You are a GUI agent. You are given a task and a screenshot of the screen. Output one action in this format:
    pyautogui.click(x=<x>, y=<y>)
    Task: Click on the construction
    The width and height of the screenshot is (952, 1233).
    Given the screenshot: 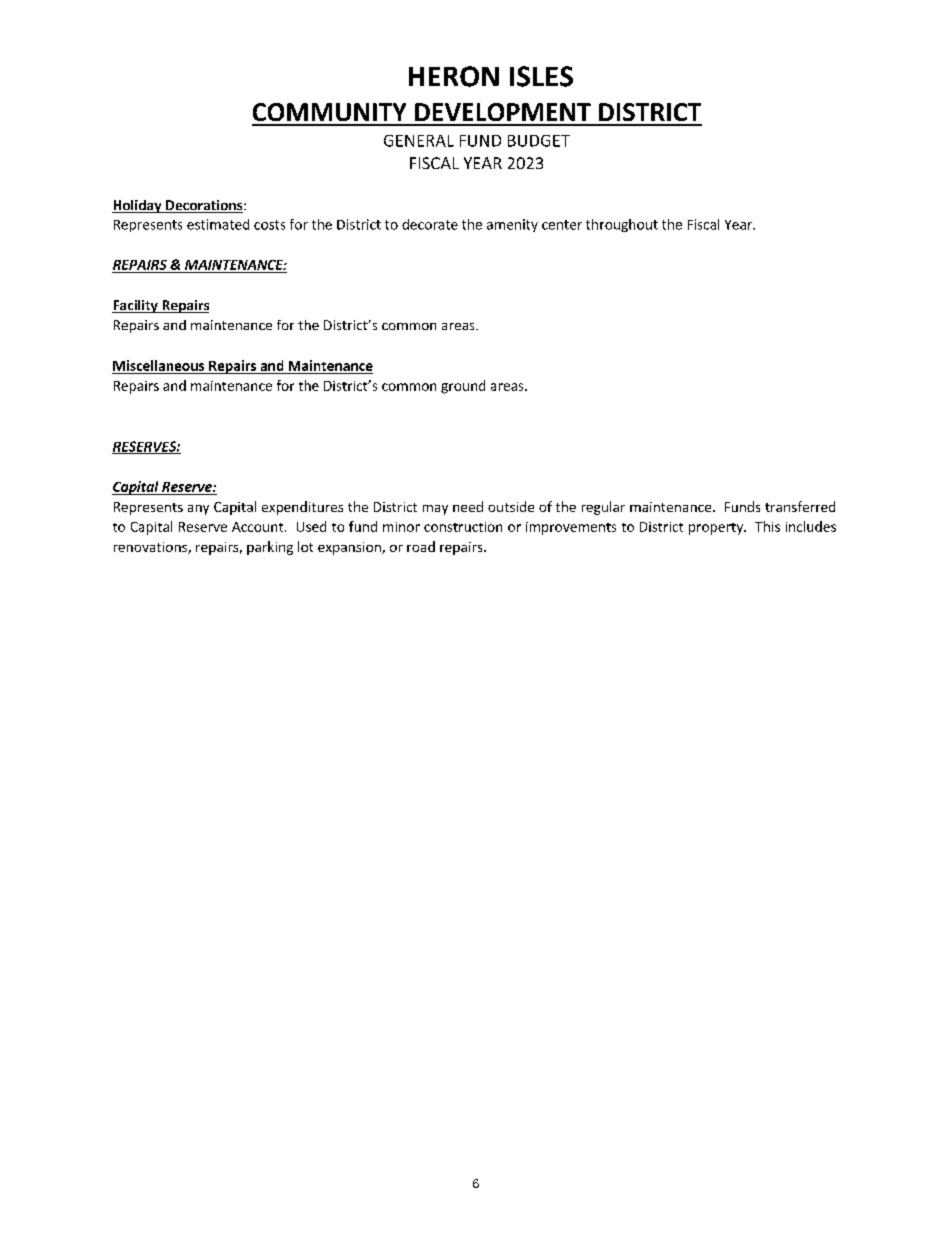 What is the action you would take?
    pyautogui.click(x=463, y=527)
